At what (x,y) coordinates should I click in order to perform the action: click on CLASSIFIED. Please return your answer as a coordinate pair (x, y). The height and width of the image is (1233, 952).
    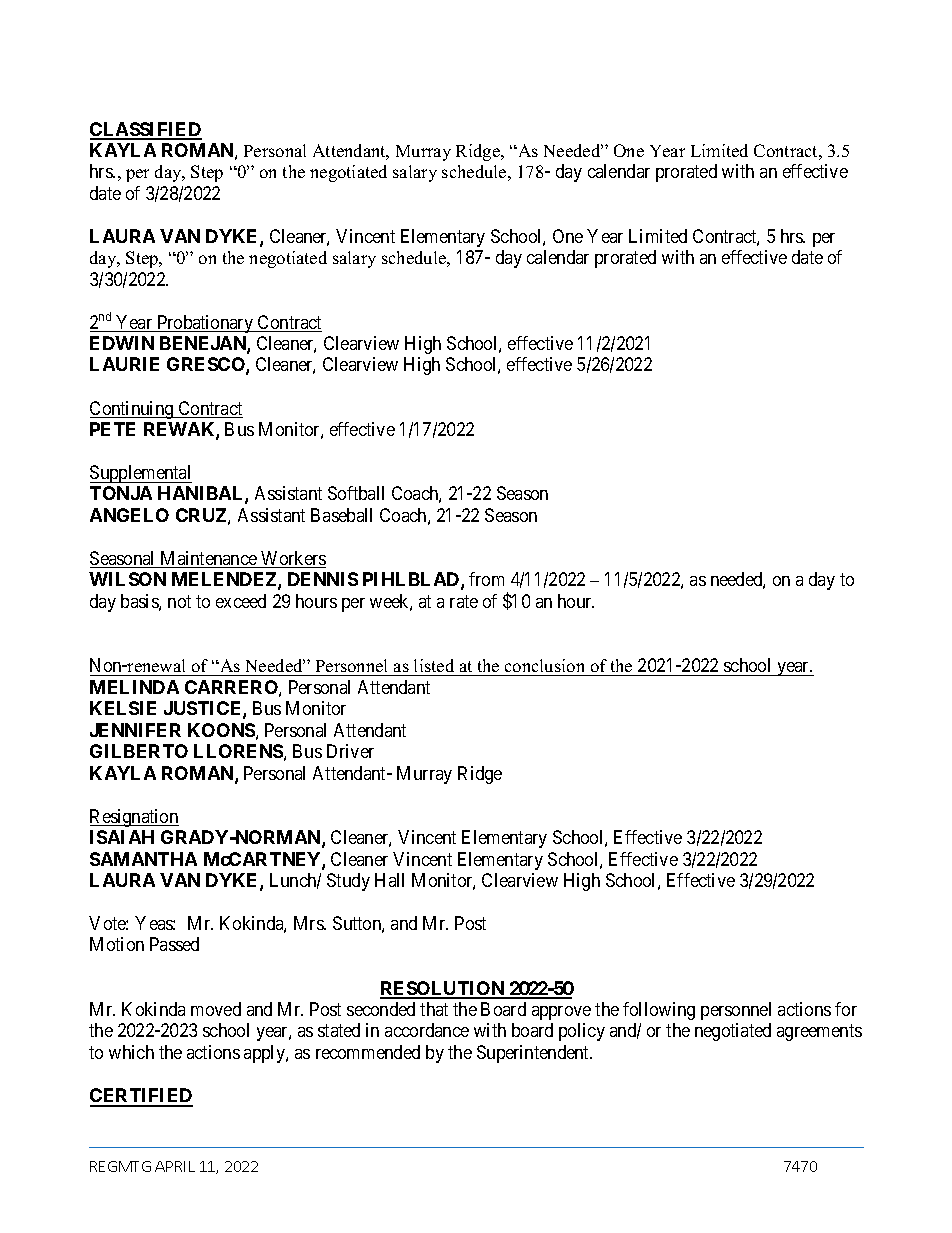
    Looking at the image, I should click on (146, 130).
